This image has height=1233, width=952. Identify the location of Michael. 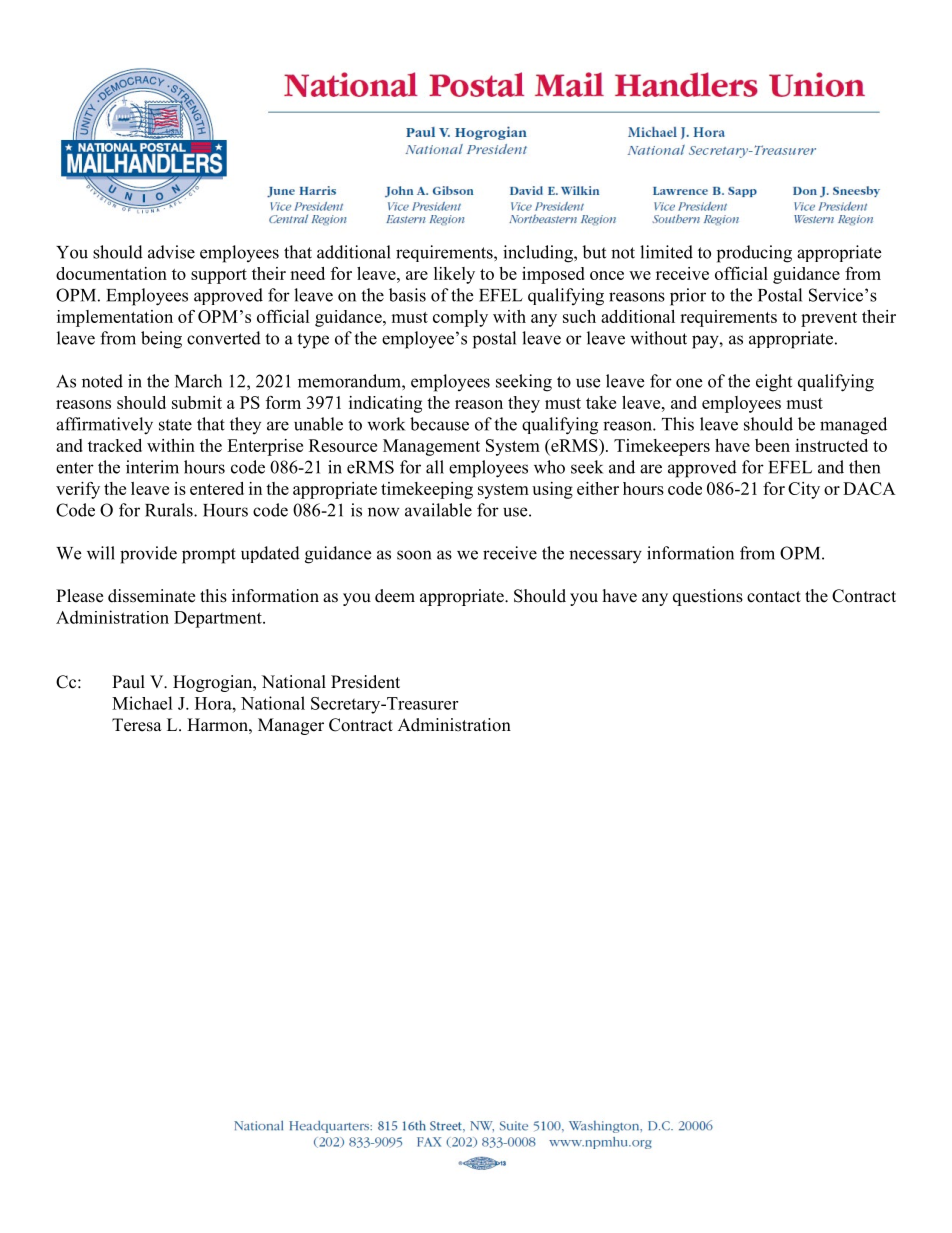
(142, 703).
